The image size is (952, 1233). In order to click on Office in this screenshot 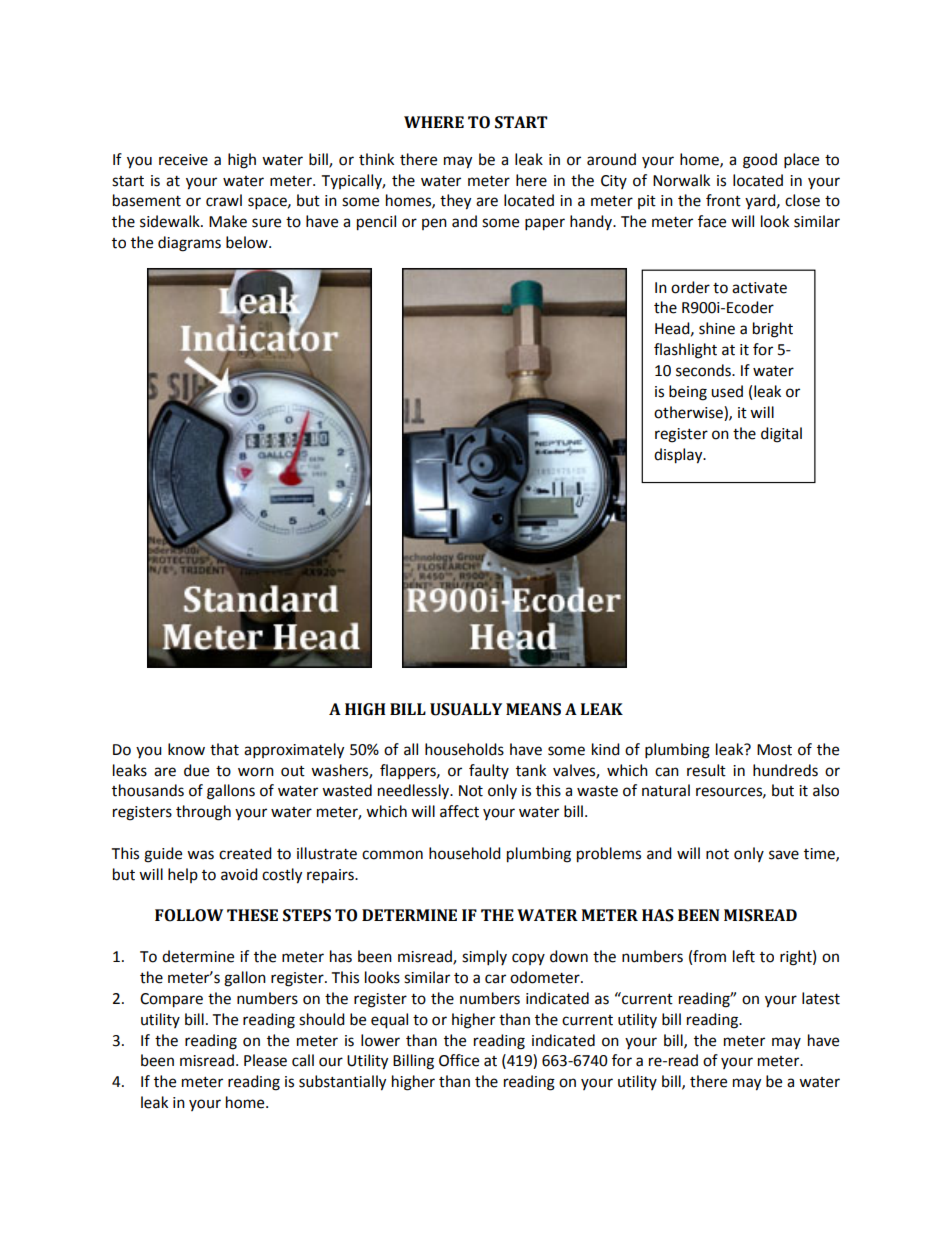, I will do `click(459, 1060)`.
